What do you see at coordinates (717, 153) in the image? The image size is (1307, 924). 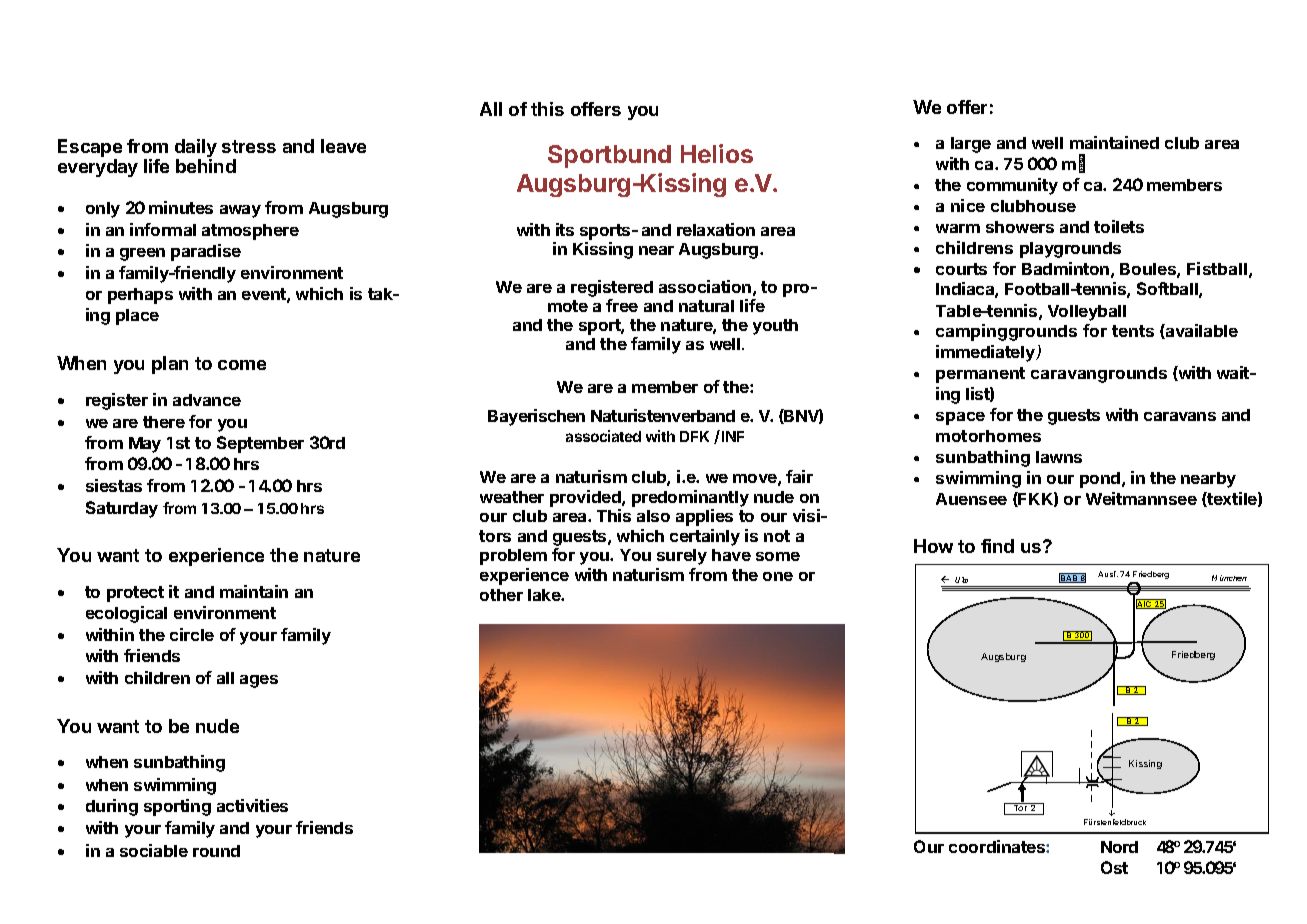 I see `Helios` at bounding box center [717, 153].
